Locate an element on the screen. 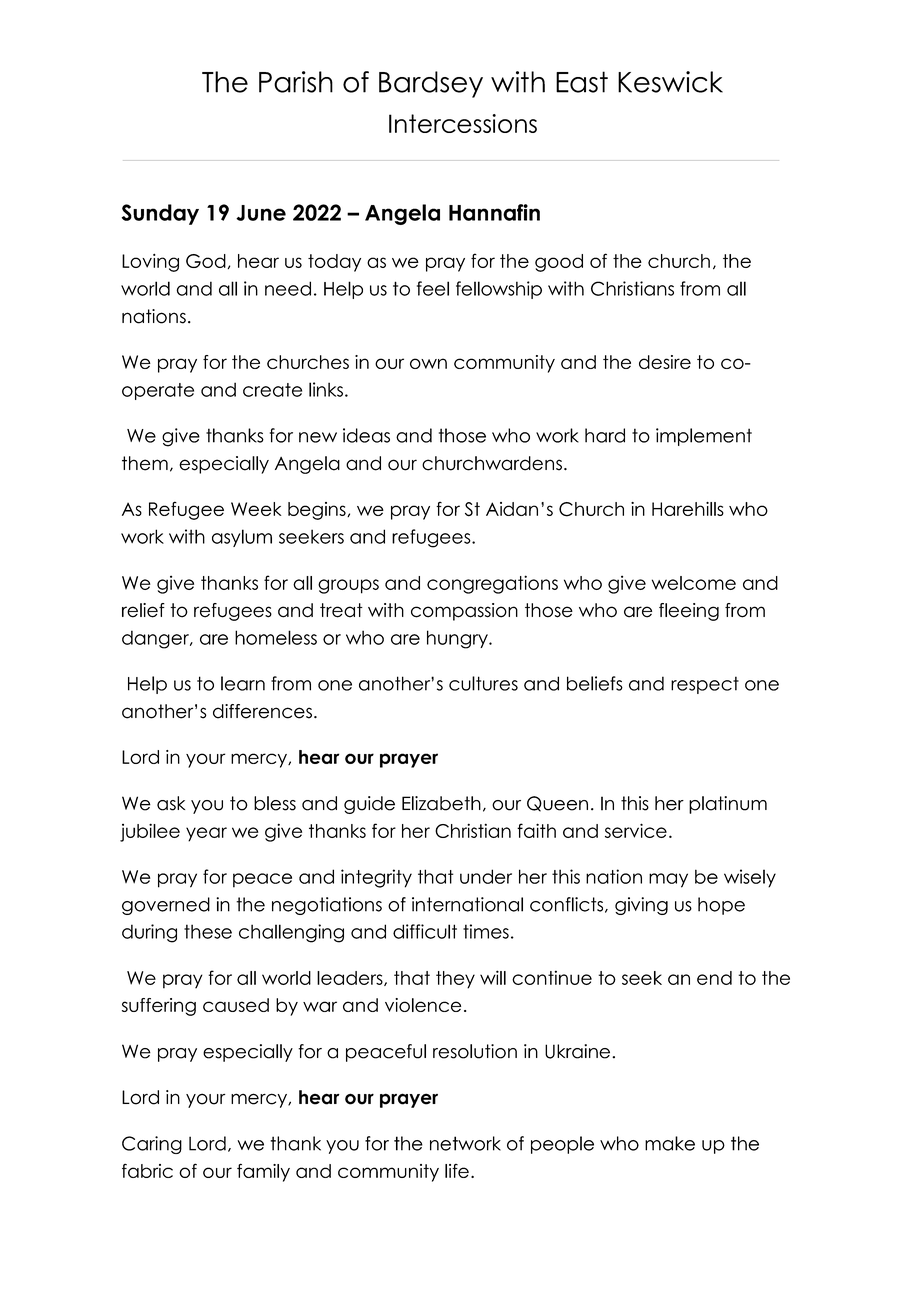  hungry is located at coordinates (458, 639).
